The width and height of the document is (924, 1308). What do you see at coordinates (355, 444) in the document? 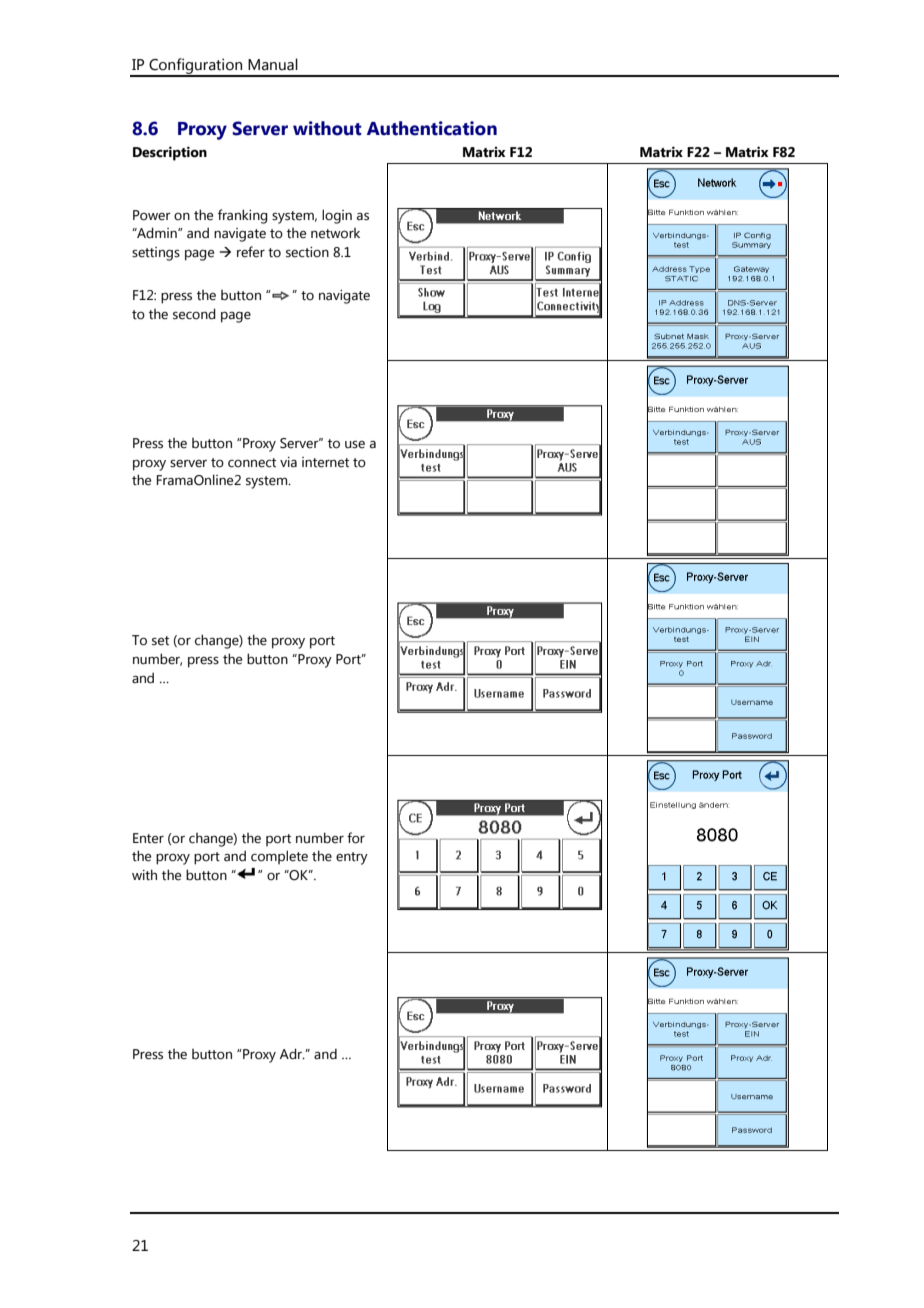
I see `use` at bounding box center [355, 444].
